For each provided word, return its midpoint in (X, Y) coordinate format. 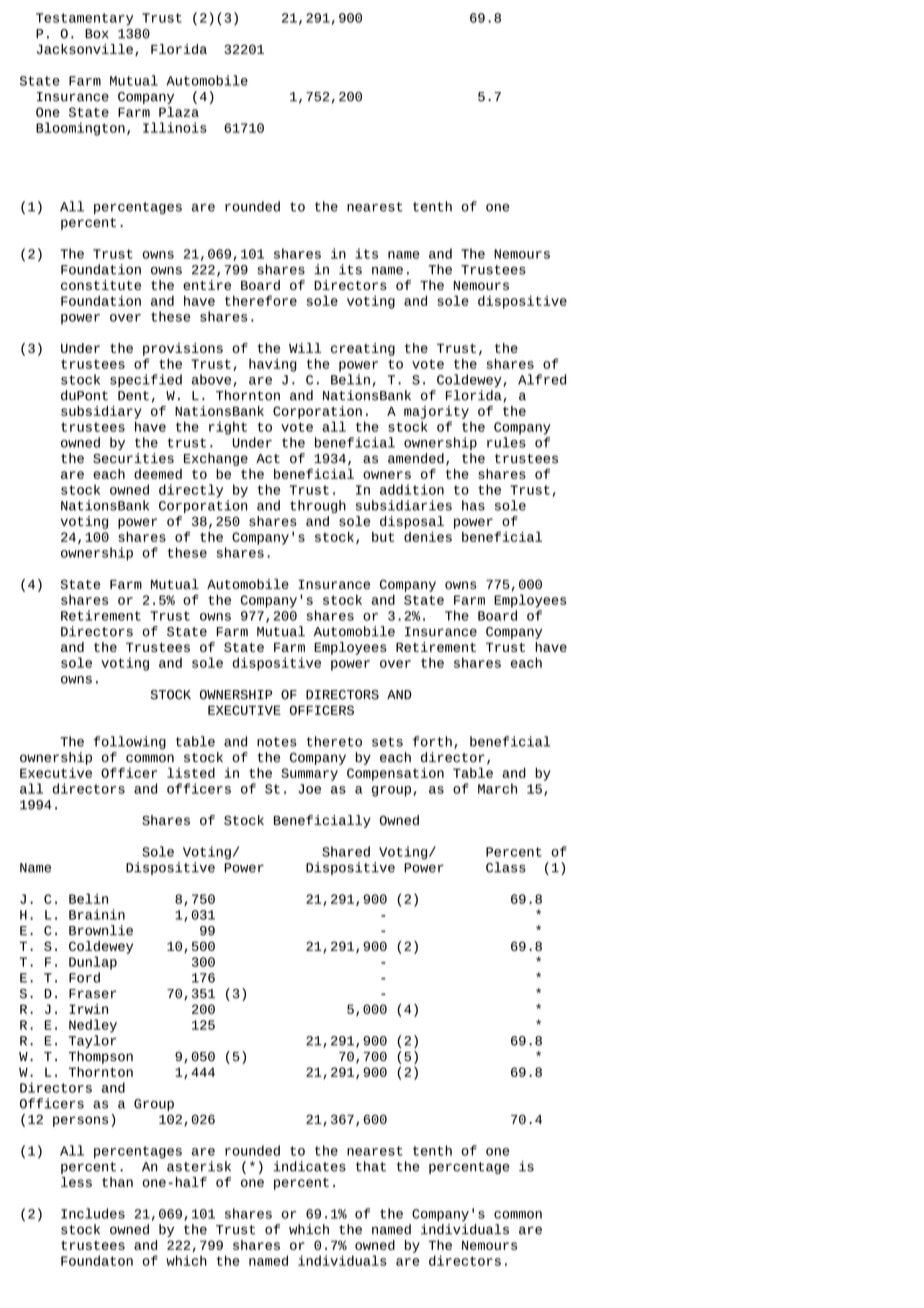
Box (97, 34)
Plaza (179, 112)
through (318, 506)
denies (428, 536)
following (130, 742)
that (371, 1166)
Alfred (542, 379)
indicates (310, 1166)
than (117, 1182)
